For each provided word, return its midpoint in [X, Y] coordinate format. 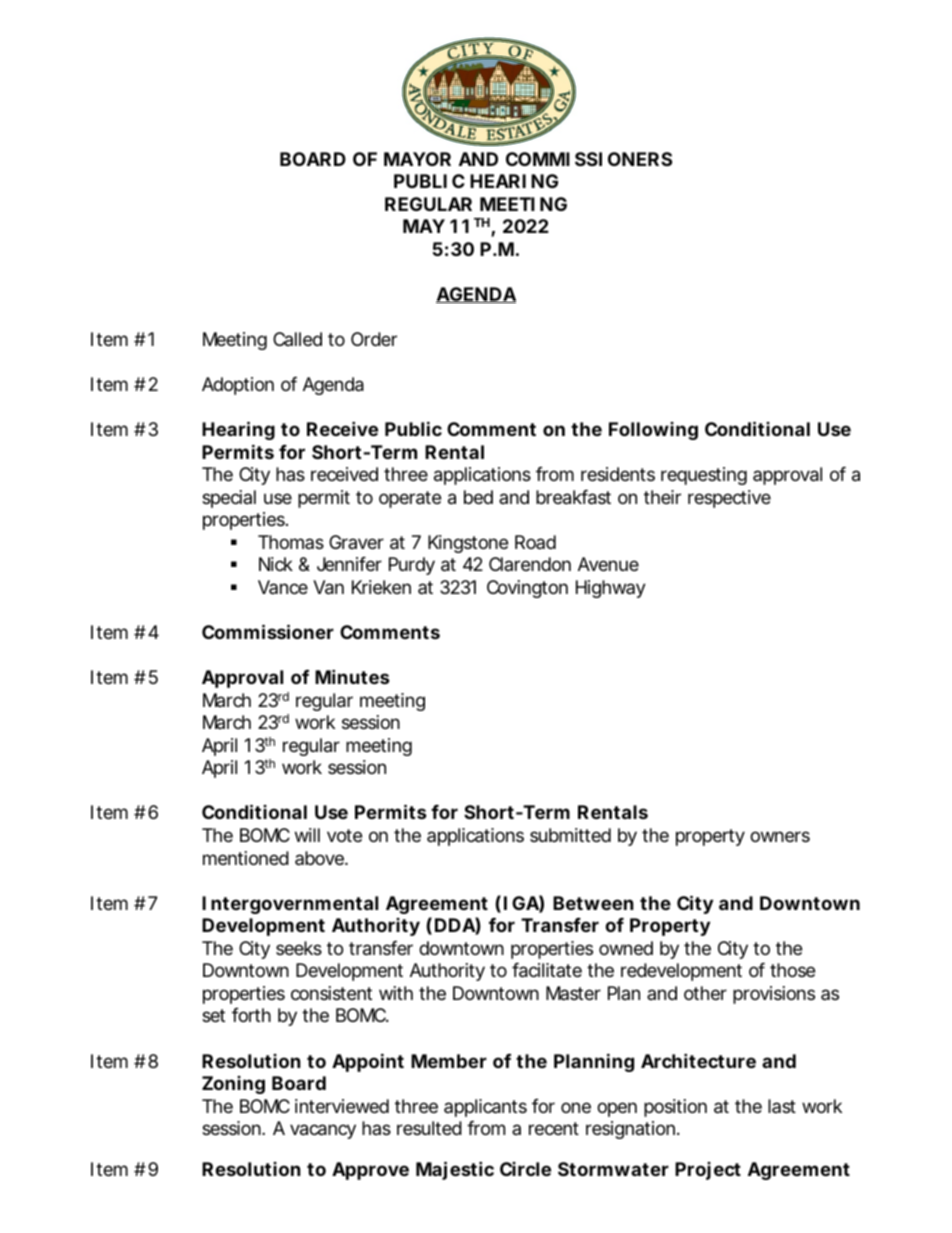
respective [729, 499]
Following [653, 431]
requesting [704, 476]
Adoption [238, 386]
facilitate [547, 970]
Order [374, 339]
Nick [276, 564]
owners [780, 836]
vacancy [323, 1131]
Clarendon [530, 564]
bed [478, 497]
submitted [570, 835]
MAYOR [417, 159]
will [307, 835]
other [705, 993]
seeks [299, 948]
